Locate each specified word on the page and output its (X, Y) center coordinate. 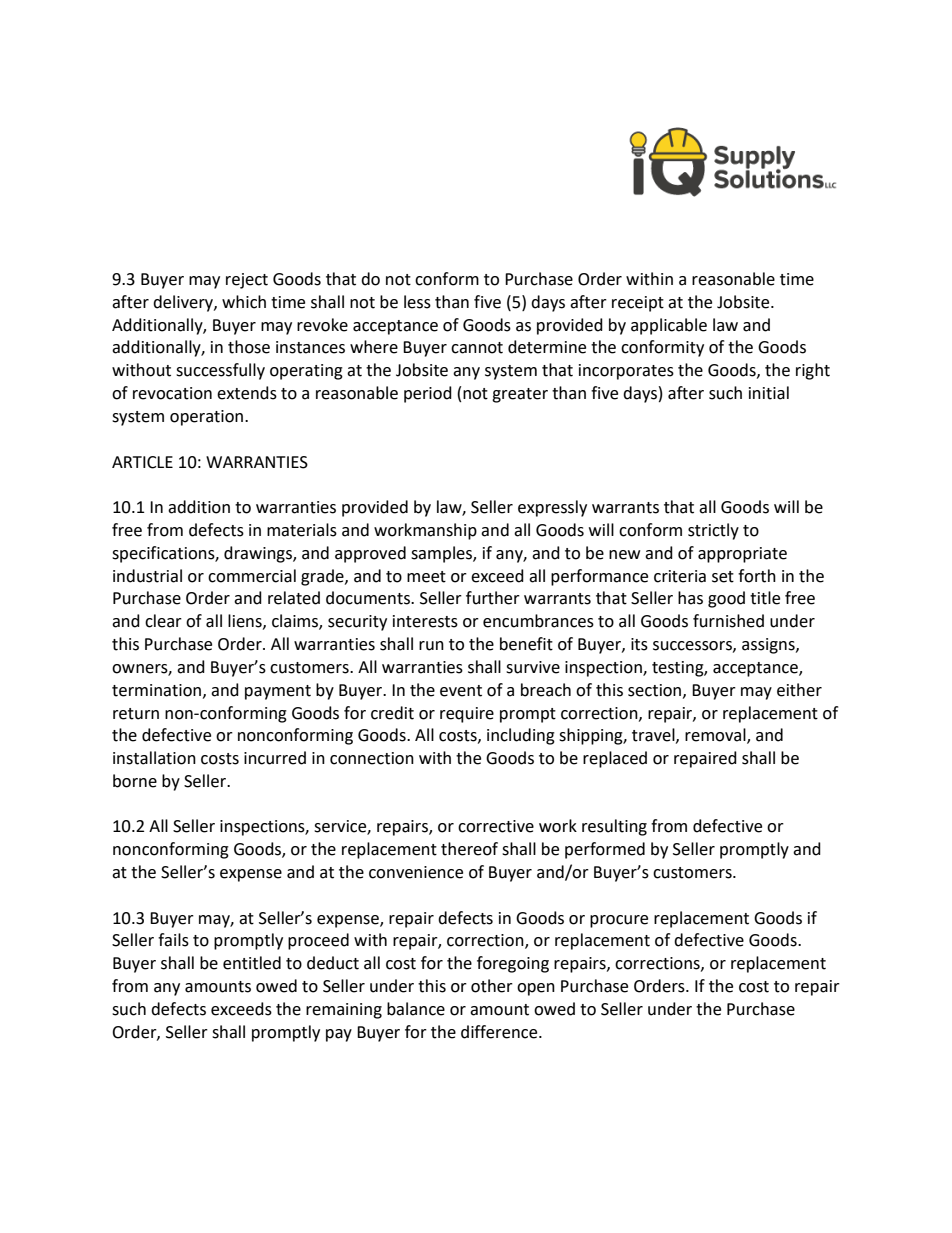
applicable (669, 326)
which (244, 302)
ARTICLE (142, 462)
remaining (344, 1011)
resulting (614, 827)
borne (135, 781)
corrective (496, 826)
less (417, 302)
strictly (713, 531)
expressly (552, 508)
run (431, 646)
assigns (769, 646)
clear (163, 621)
